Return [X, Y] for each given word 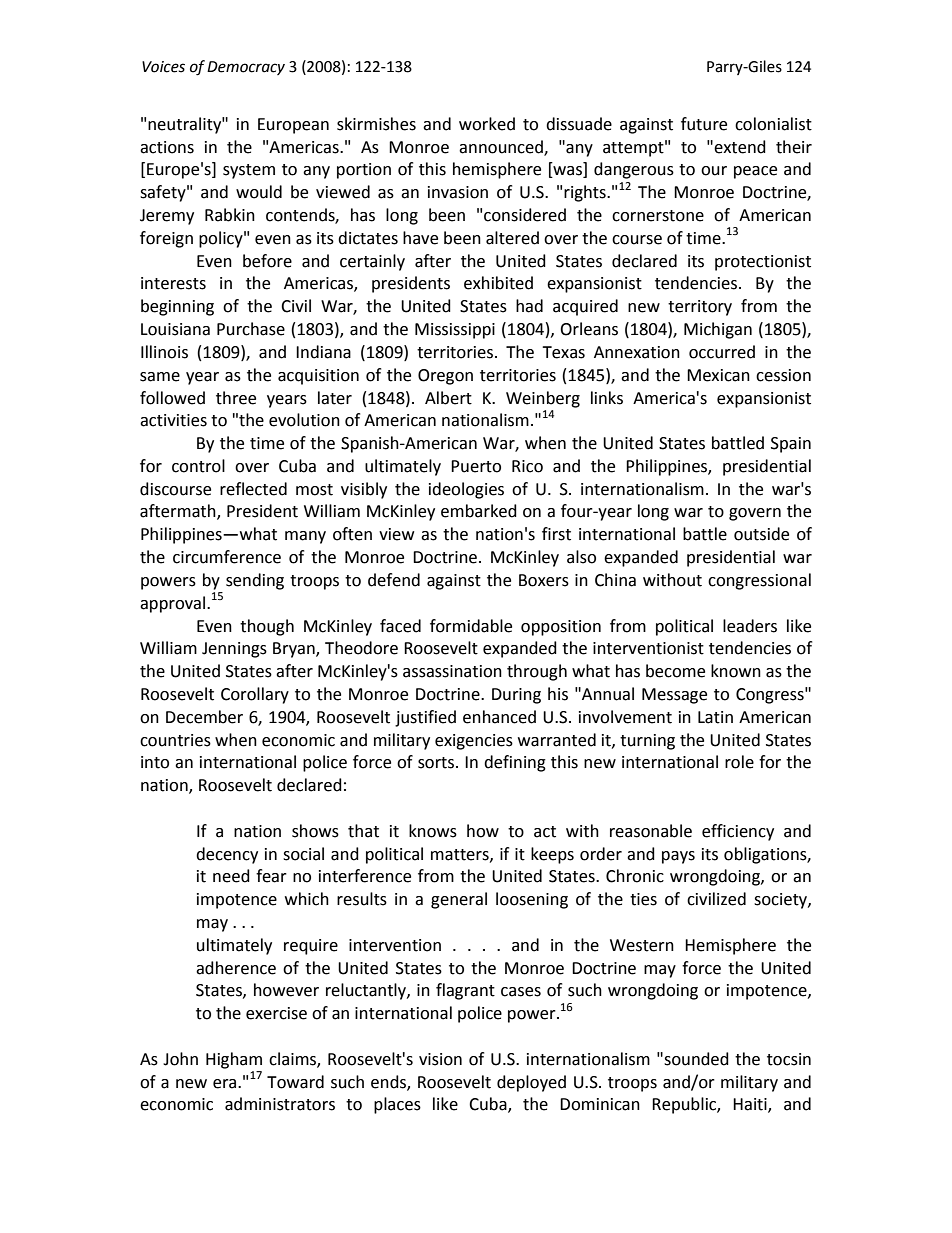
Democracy [246, 68]
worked [487, 124]
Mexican [718, 375]
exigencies [474, 742]
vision [440, 1059]
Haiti [751, 1105]
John [180, 1059]
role [739, 762]
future [704, 124]
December [204, 717]
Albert [448, 398]
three [236, 398]
